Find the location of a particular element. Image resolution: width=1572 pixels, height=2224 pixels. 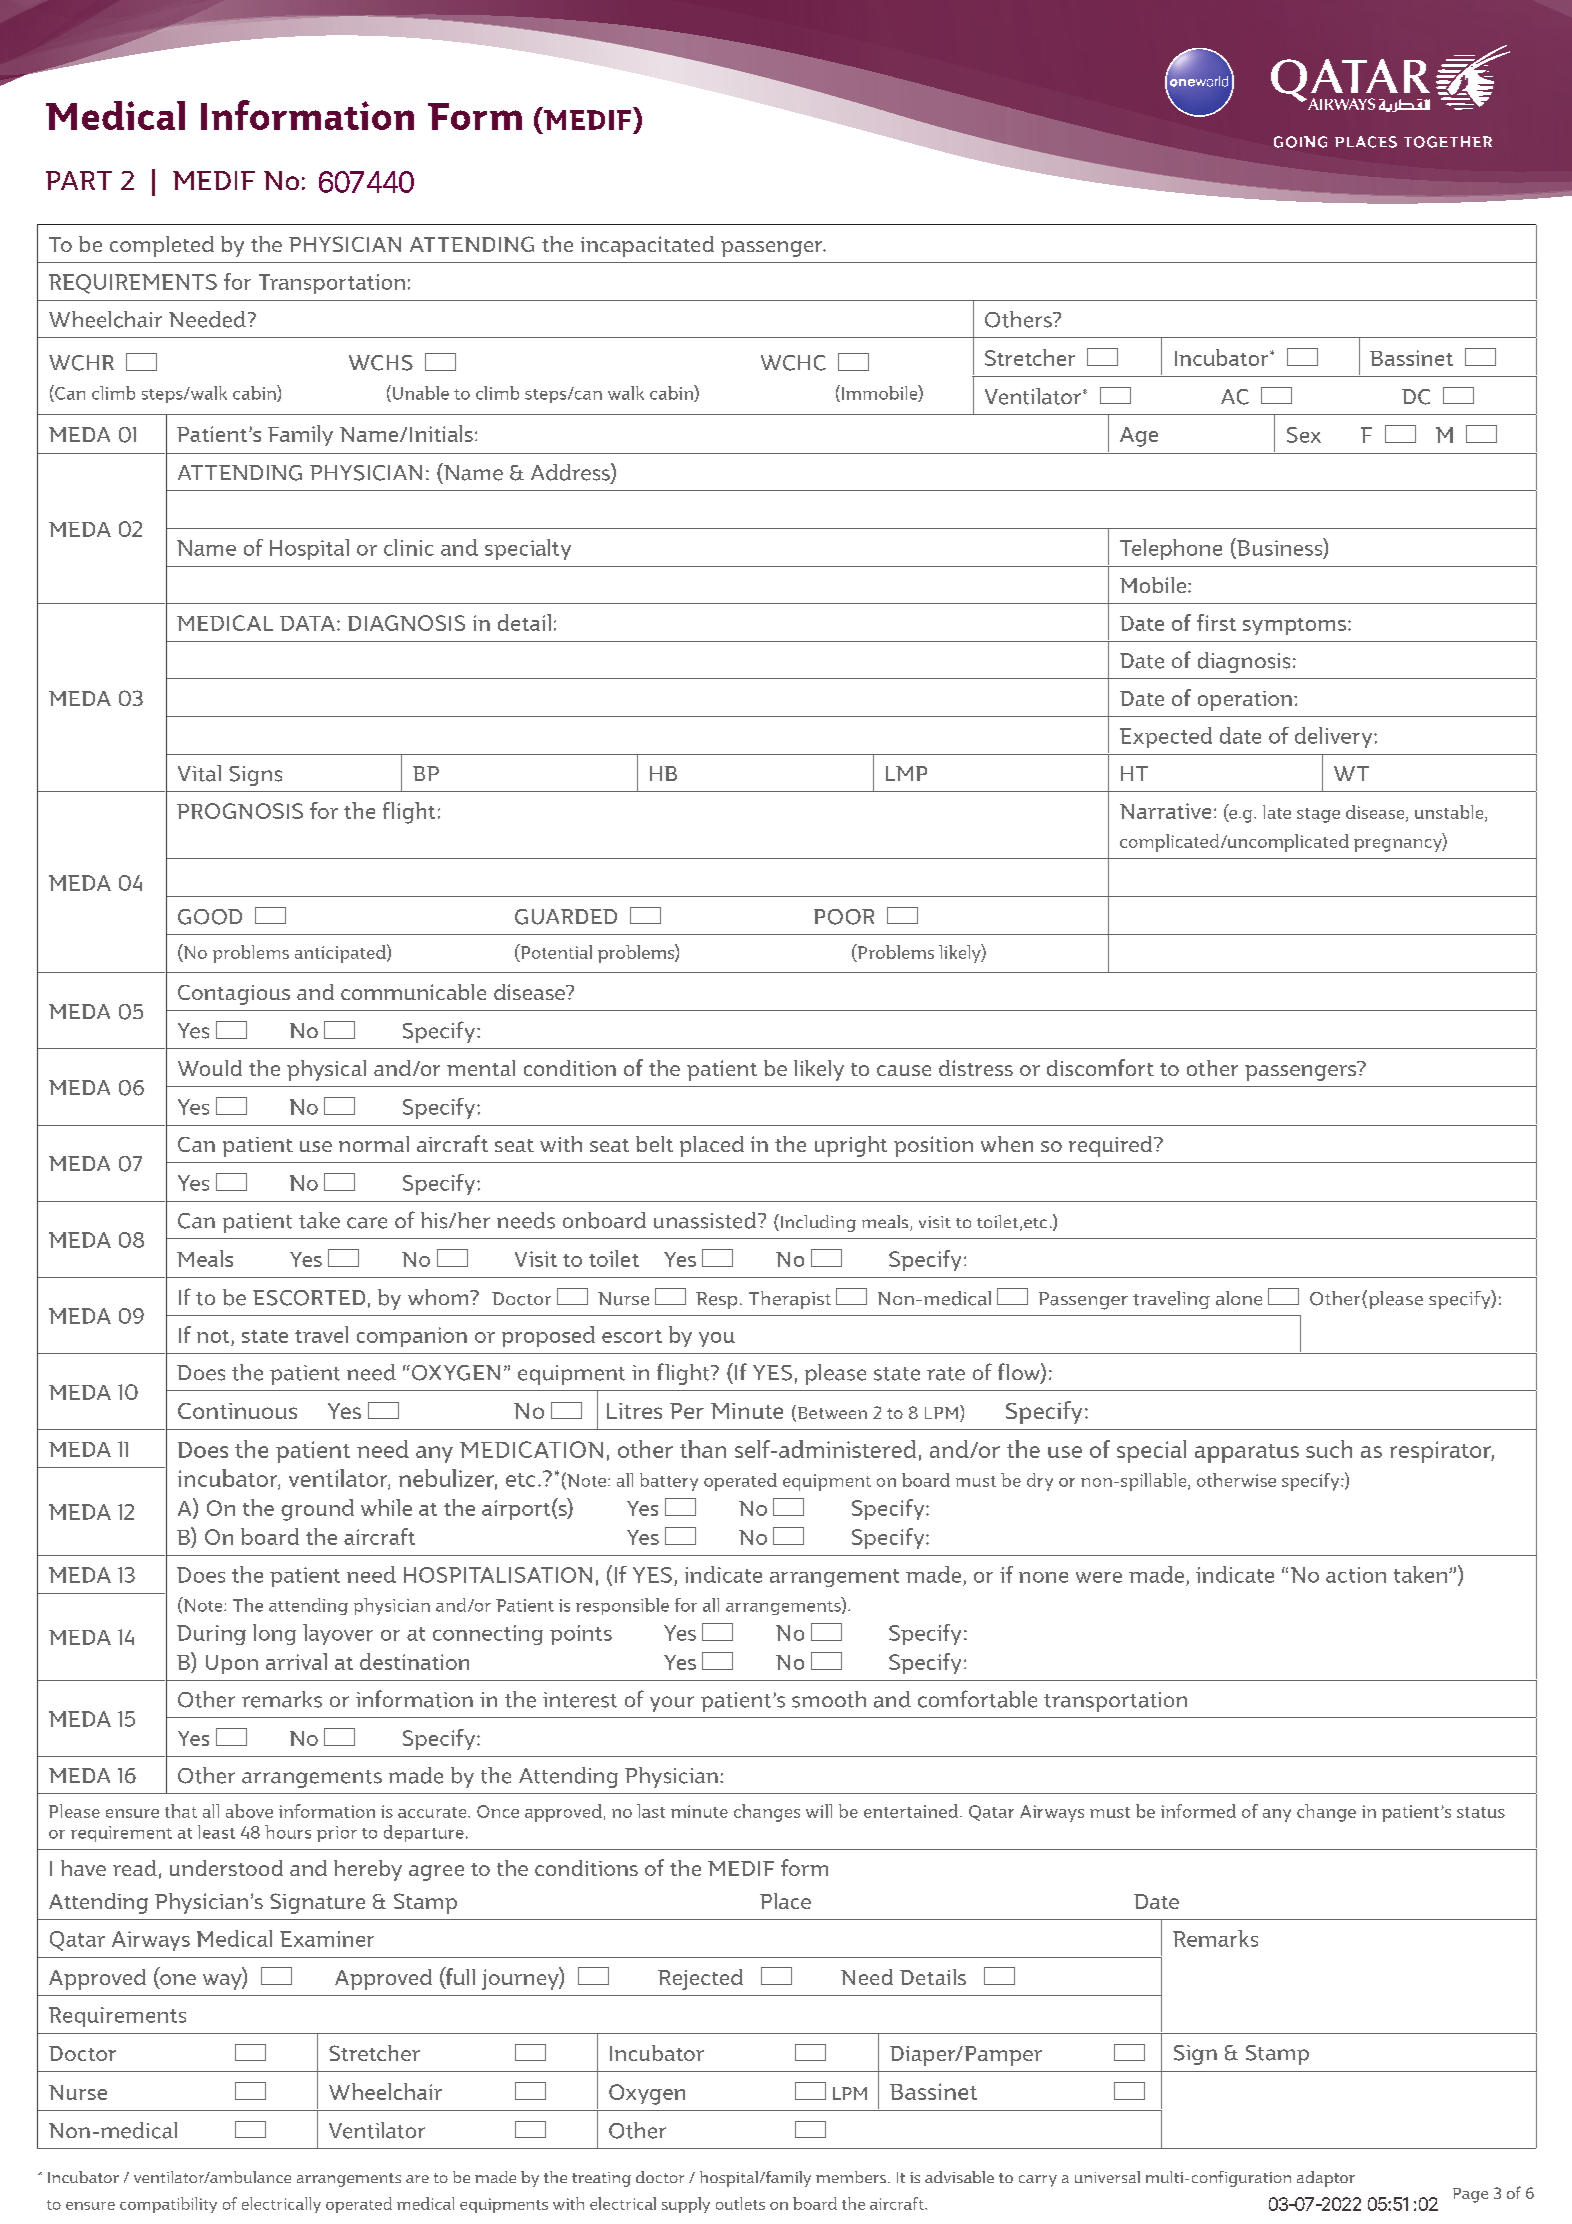

Sex is located at coordinates (1304, 435).
